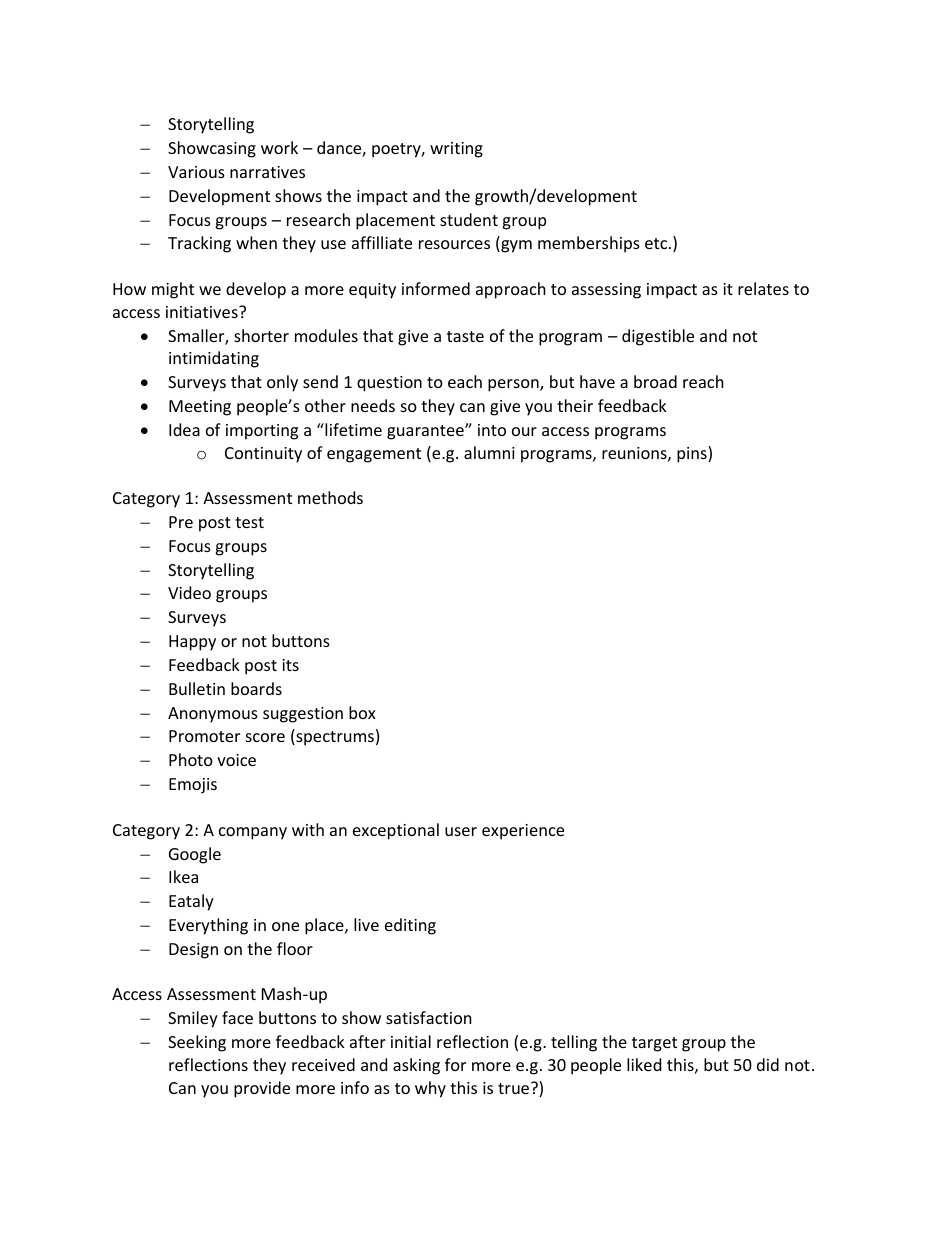 The height and width of the screenshot is (1233, 952). What do you see at coordinates (236, 760) in the screenshot?
I see `voice` at bounding box center [236, 760].
